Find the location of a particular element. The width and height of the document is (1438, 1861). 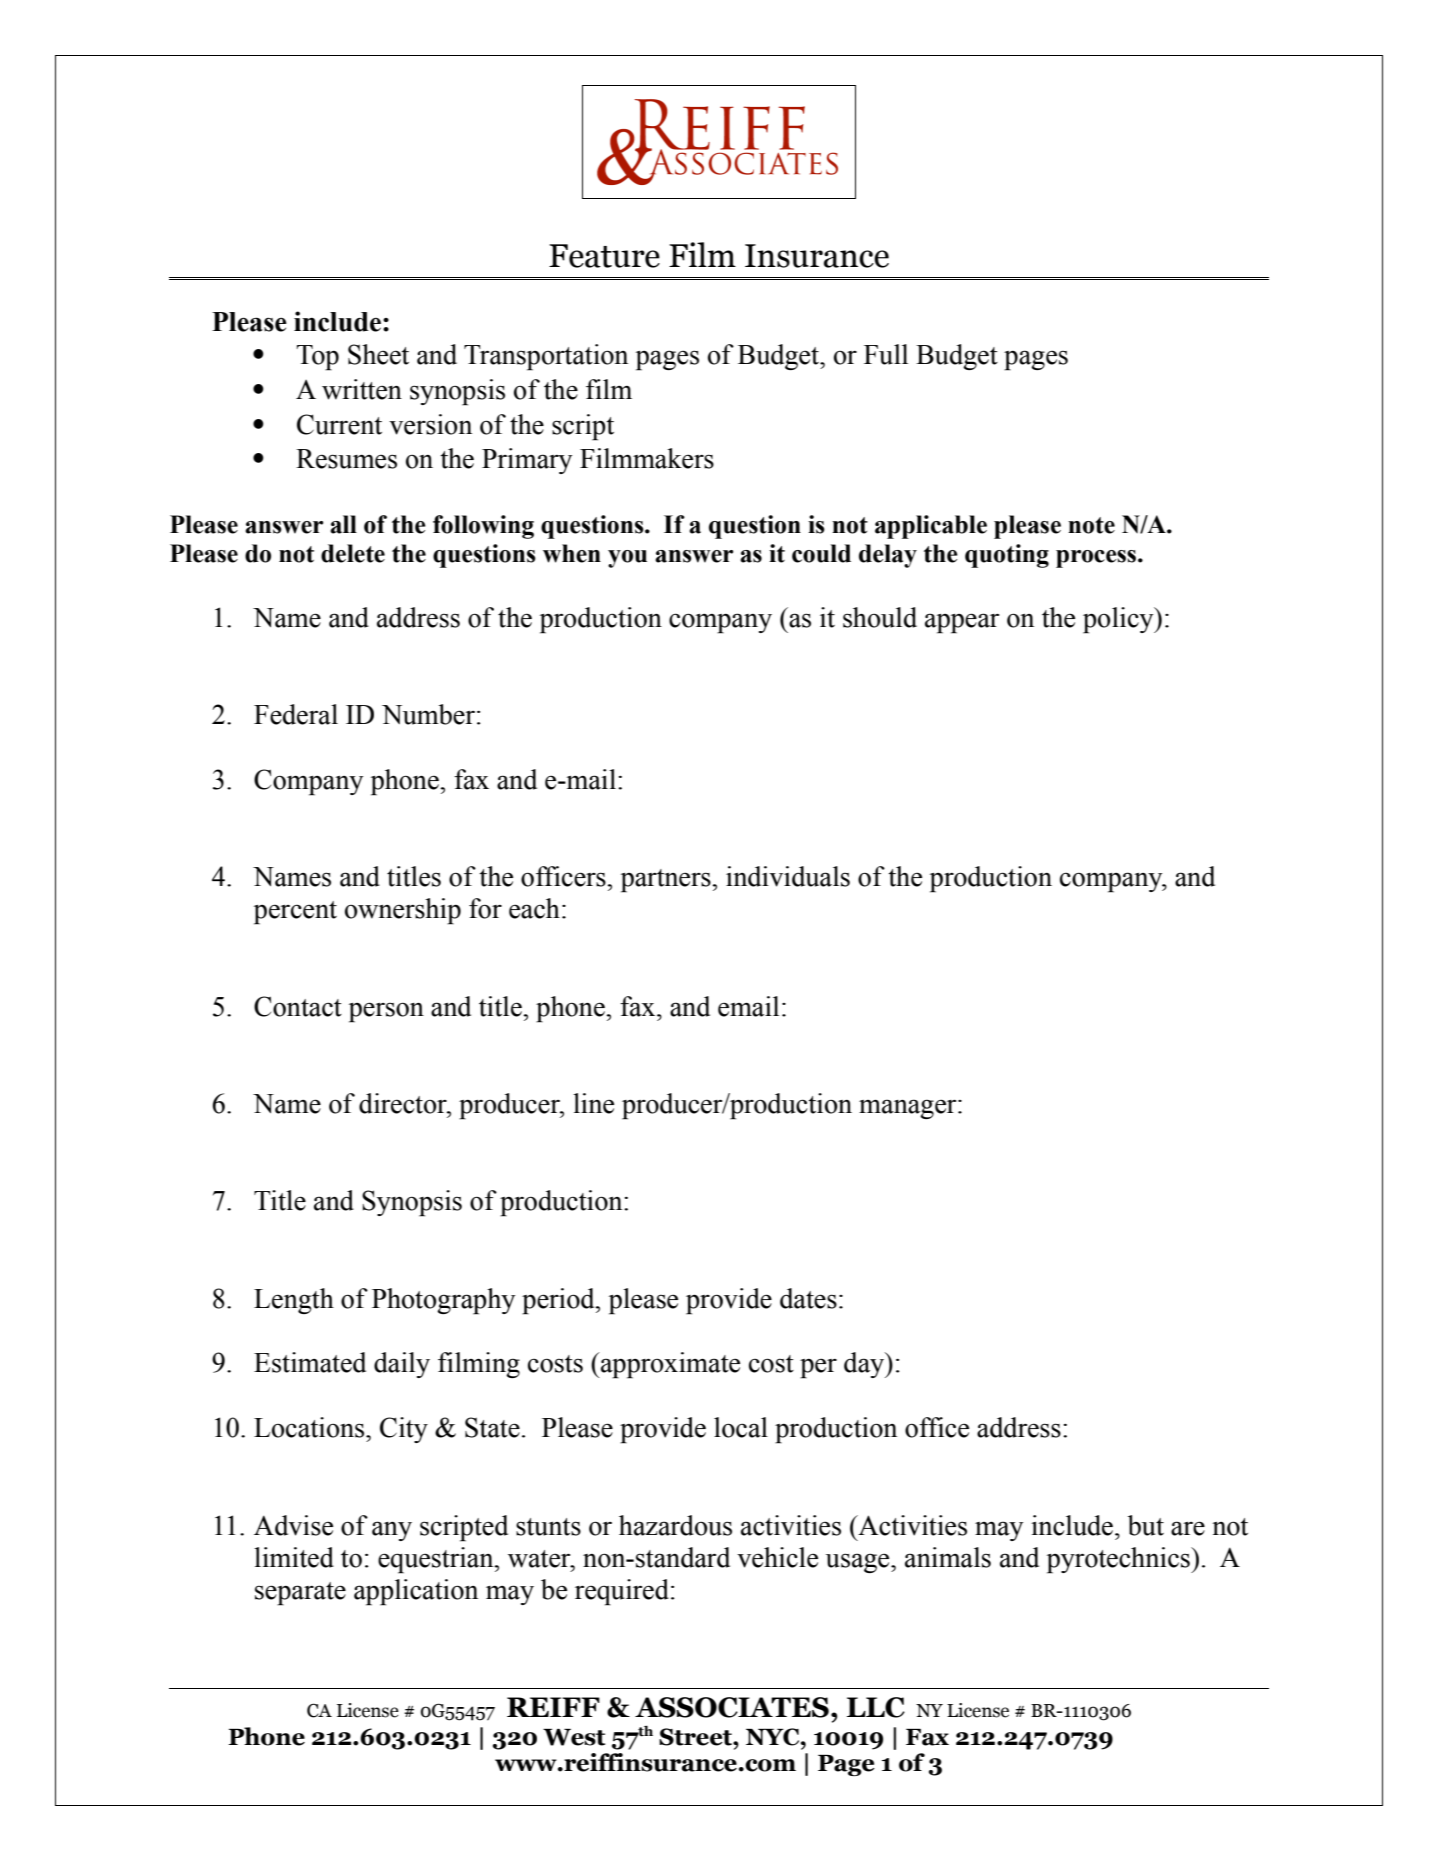

Feature is located at coordinates (604, 256).
